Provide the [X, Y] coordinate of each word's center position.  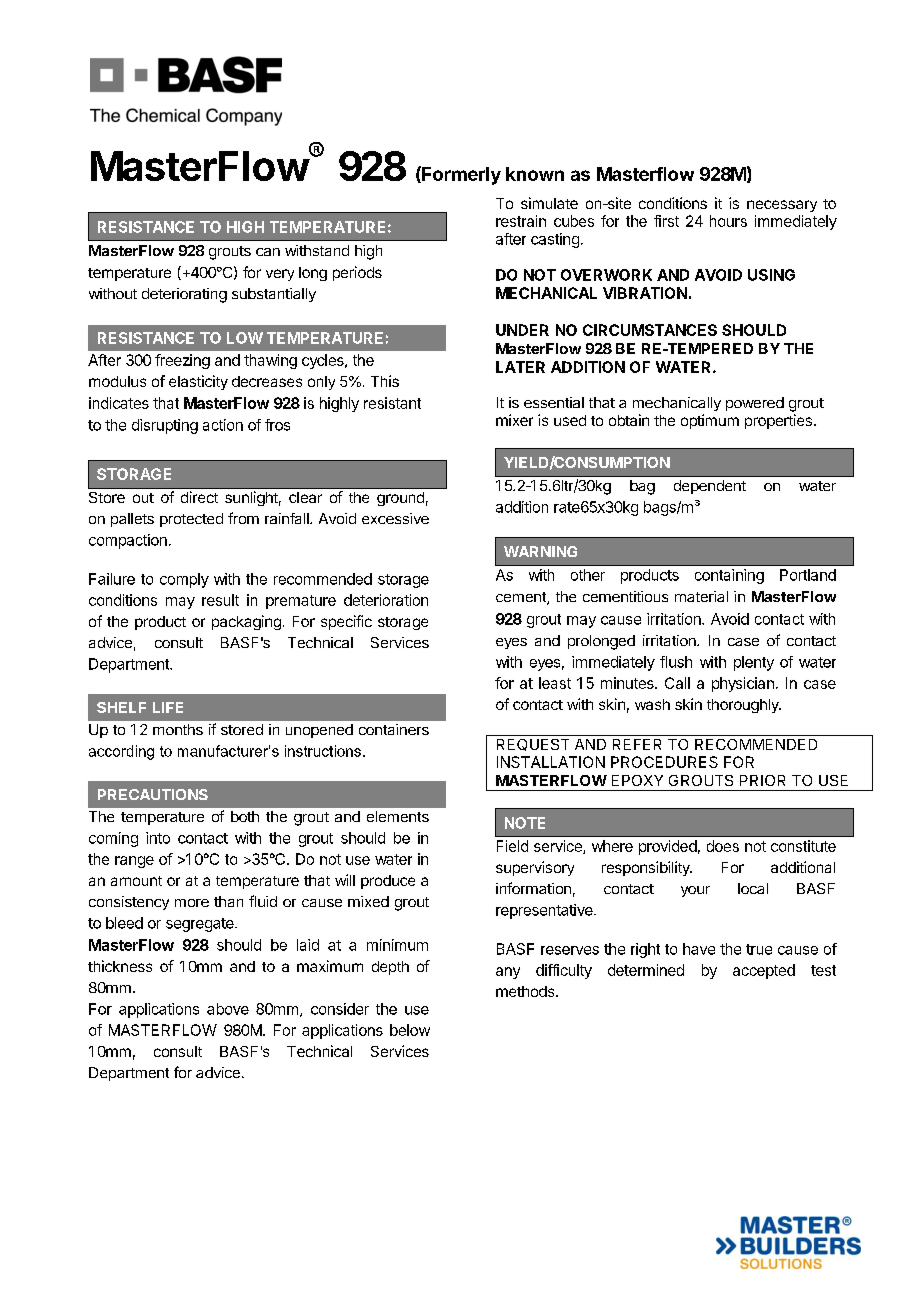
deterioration [386, 600]
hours [728, 221]
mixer [514, 420]
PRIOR [762, 780]
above [228, 1009]
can [268, 252]
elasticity [198, 382]
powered [755, 404]
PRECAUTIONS [153, 794]
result [220, 600]
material [701, 596]
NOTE [525, 823]
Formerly [460, 175]
